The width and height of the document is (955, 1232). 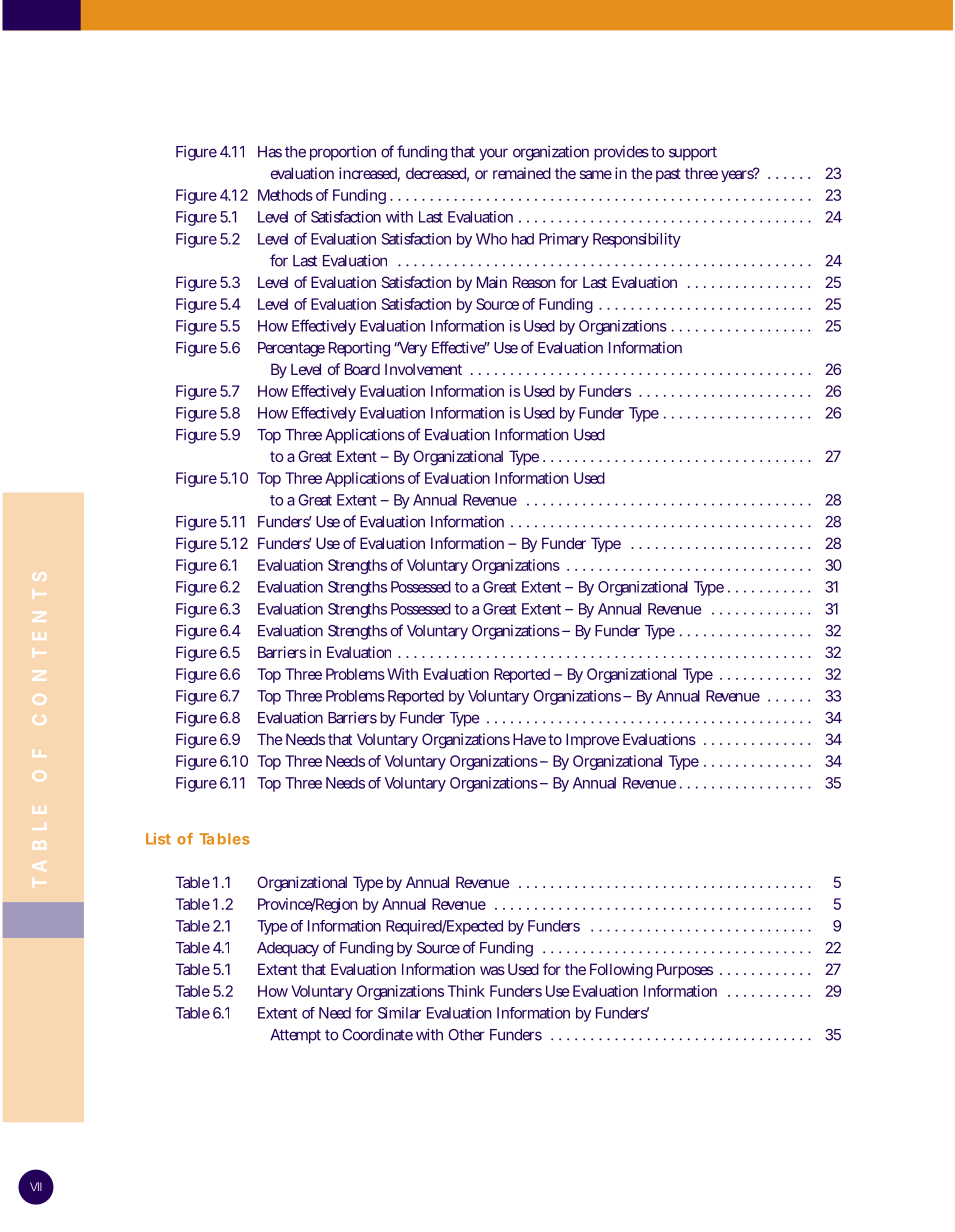 What do you see at coordinates (685, 970) in the document?
I see `Purposes` at bounding box center [685, 970].
